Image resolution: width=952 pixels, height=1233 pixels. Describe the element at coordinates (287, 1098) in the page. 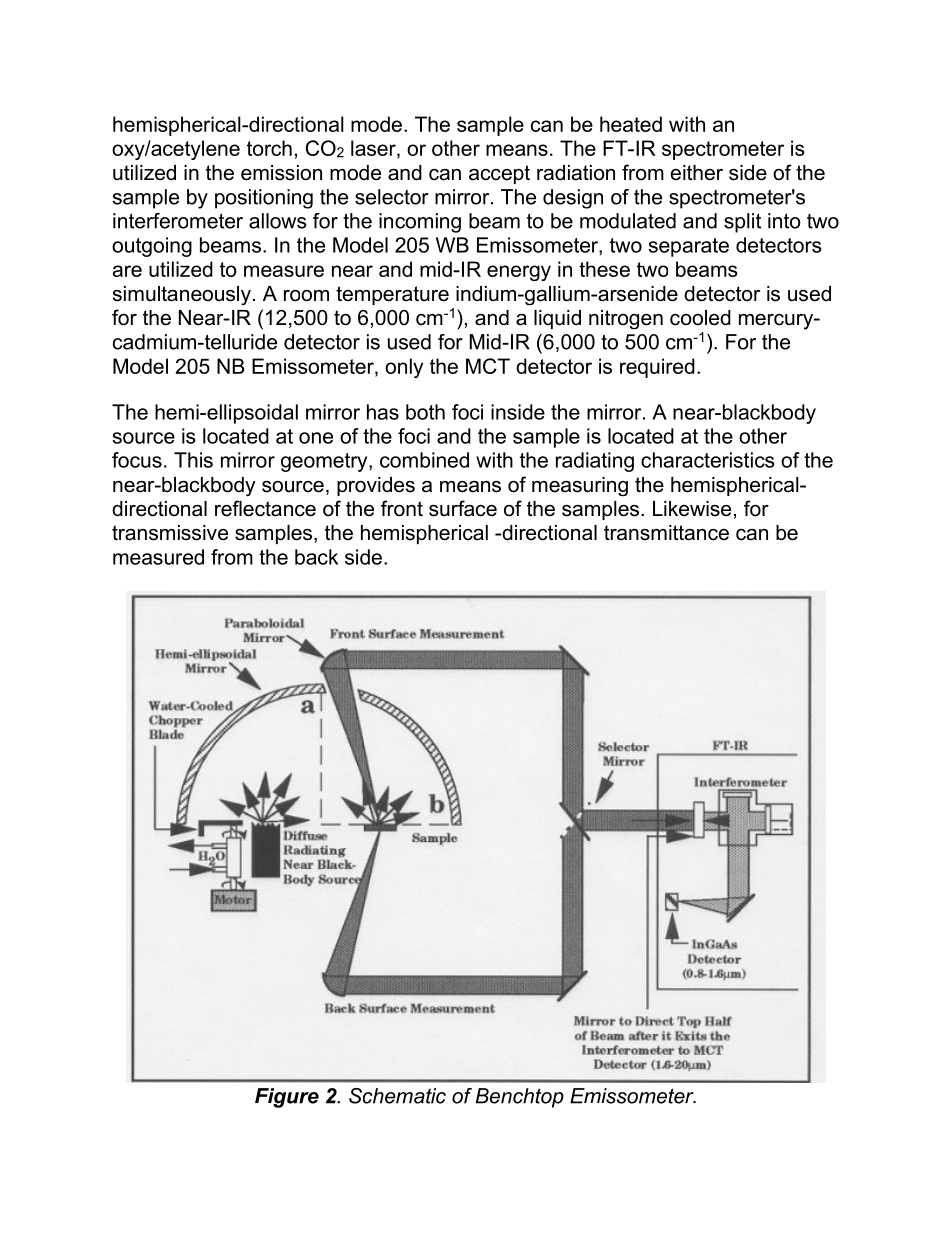

I see `Figure` at that location.
